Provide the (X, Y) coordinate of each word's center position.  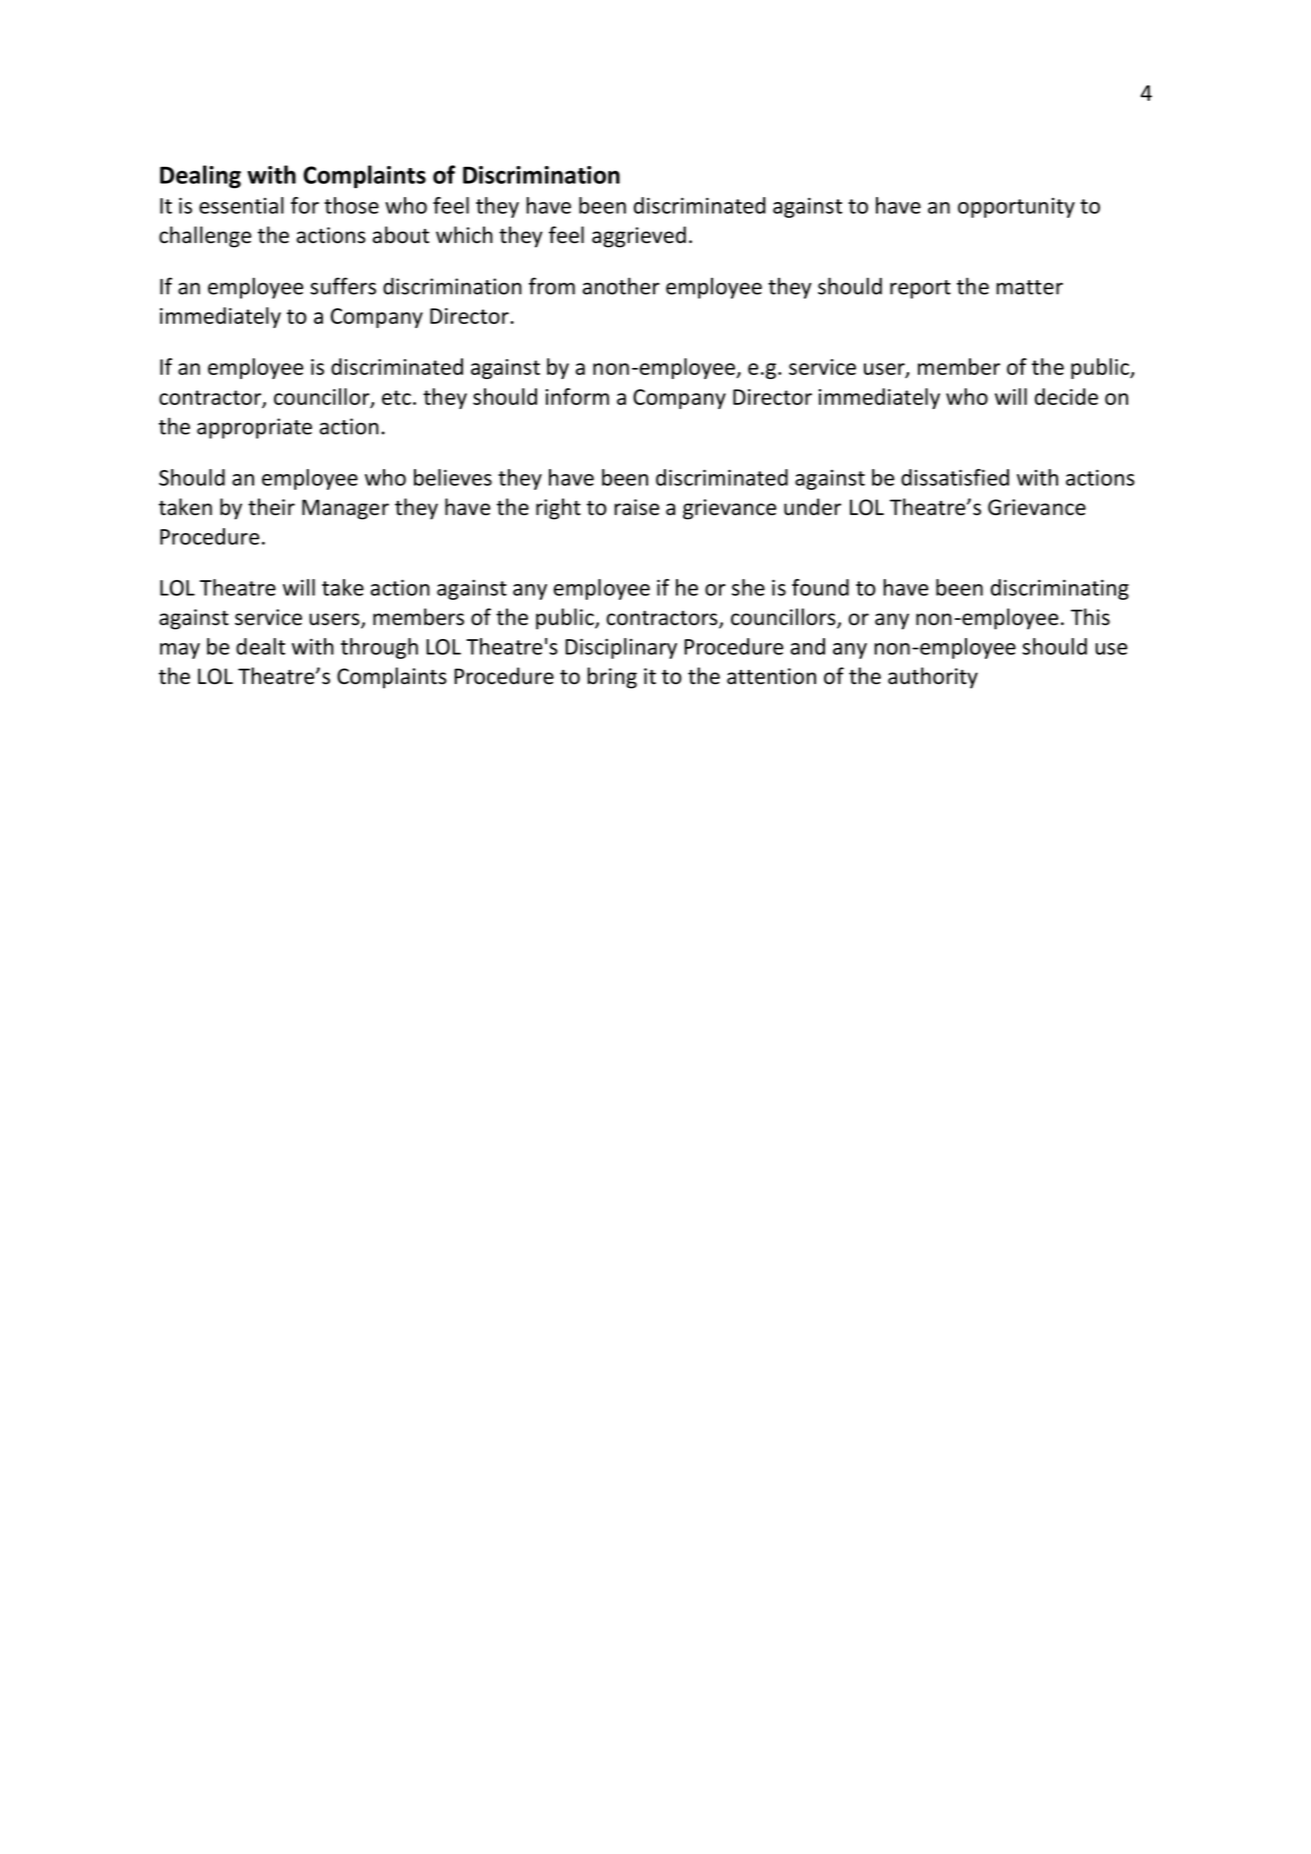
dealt (260, 646)
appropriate (254, 428)
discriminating (1060, 589)
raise (636, 507)
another (621, 286)
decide (1066, 396)
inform (577, 396)
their (271, 507)
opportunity (1016, 208)
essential (241, 205)
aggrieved (639, 237)
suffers (343, 286)
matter (1029, 287)
